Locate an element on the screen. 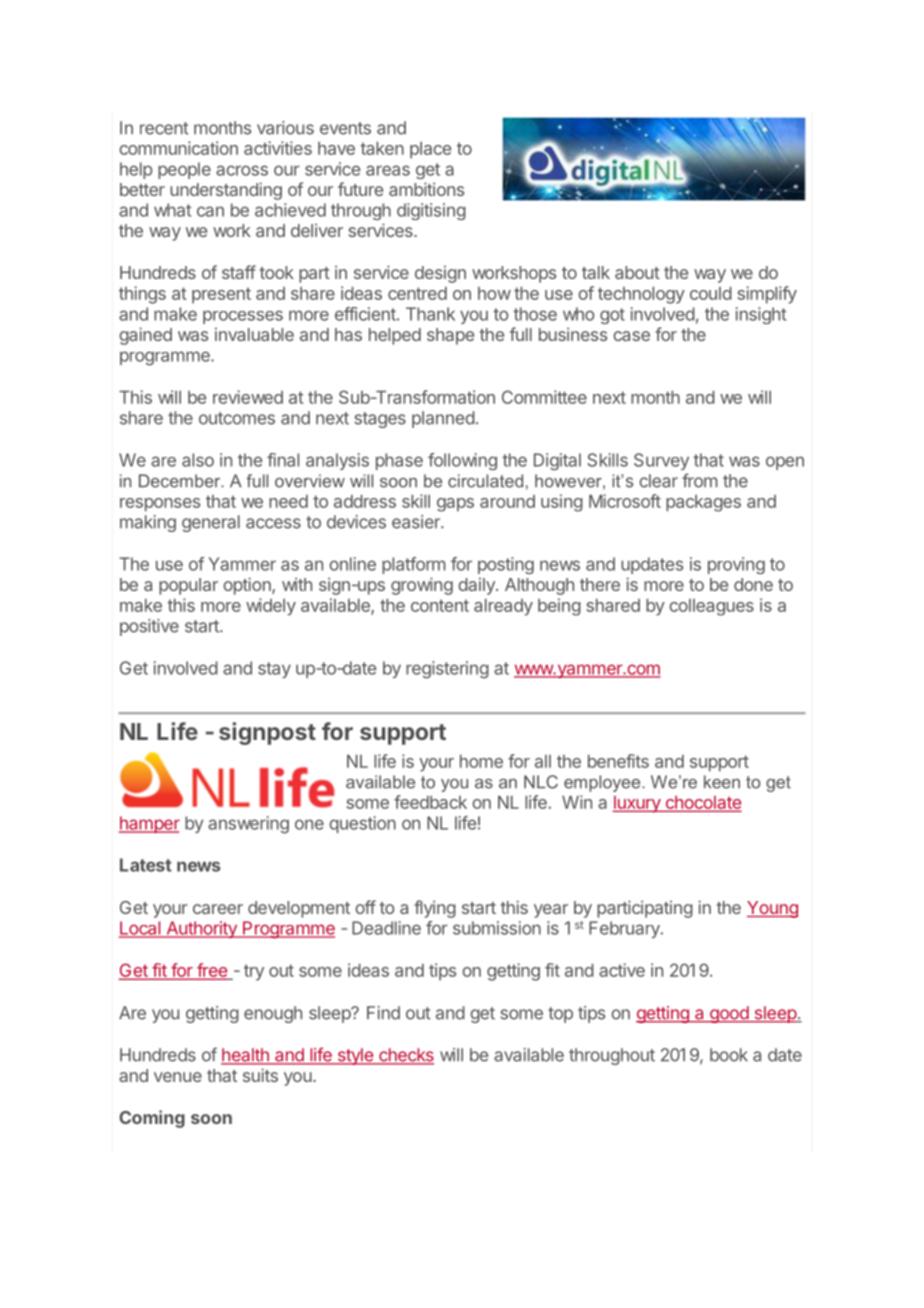 The height and width of the screenshot is (1308, 924). shape is located at coordinates (450, 336).
